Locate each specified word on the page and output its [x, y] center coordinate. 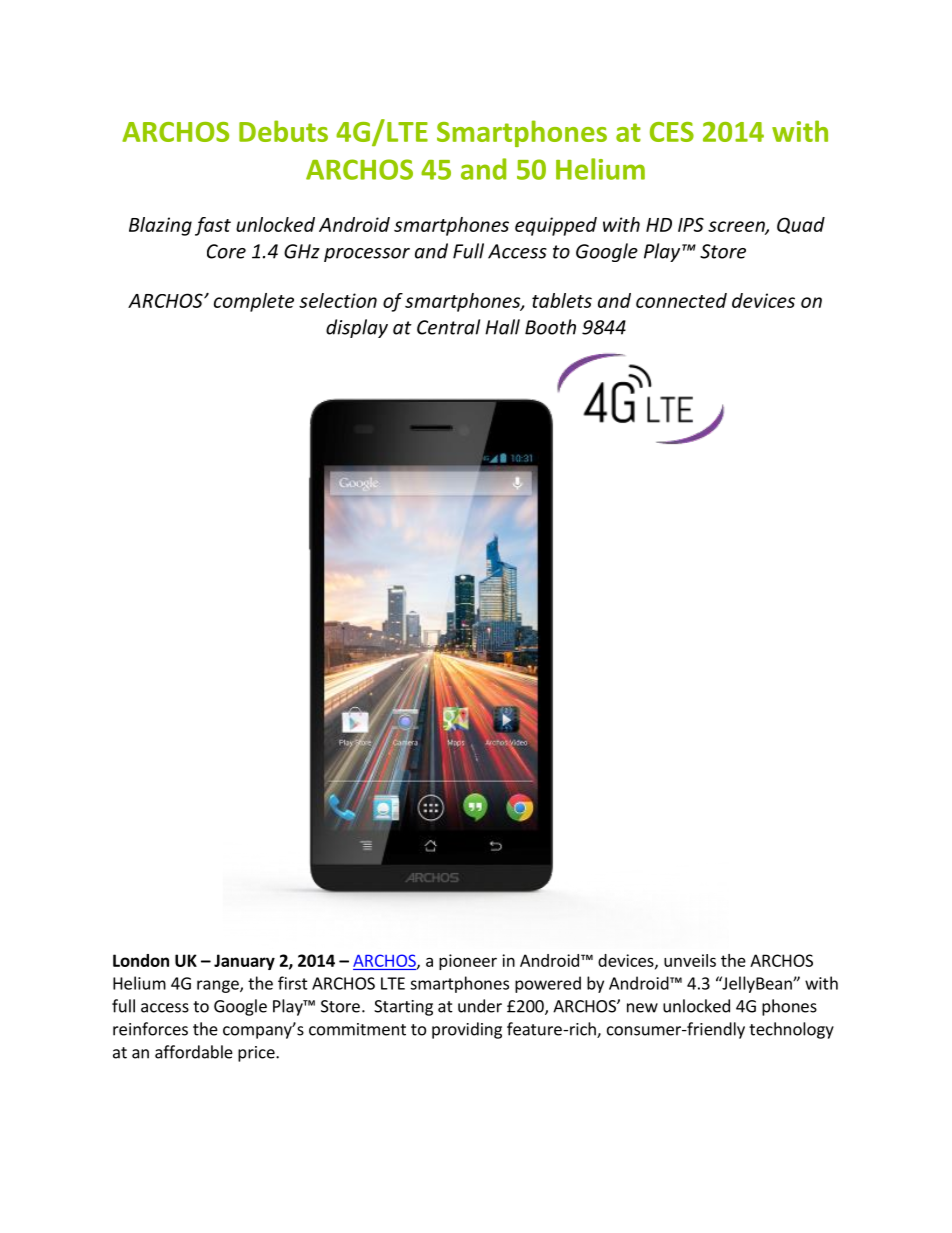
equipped [556, 226]
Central [448, 327]
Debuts [283, 131]
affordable [194, 1052]
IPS [691, 224]
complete [254, 302]
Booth [550, 327]
